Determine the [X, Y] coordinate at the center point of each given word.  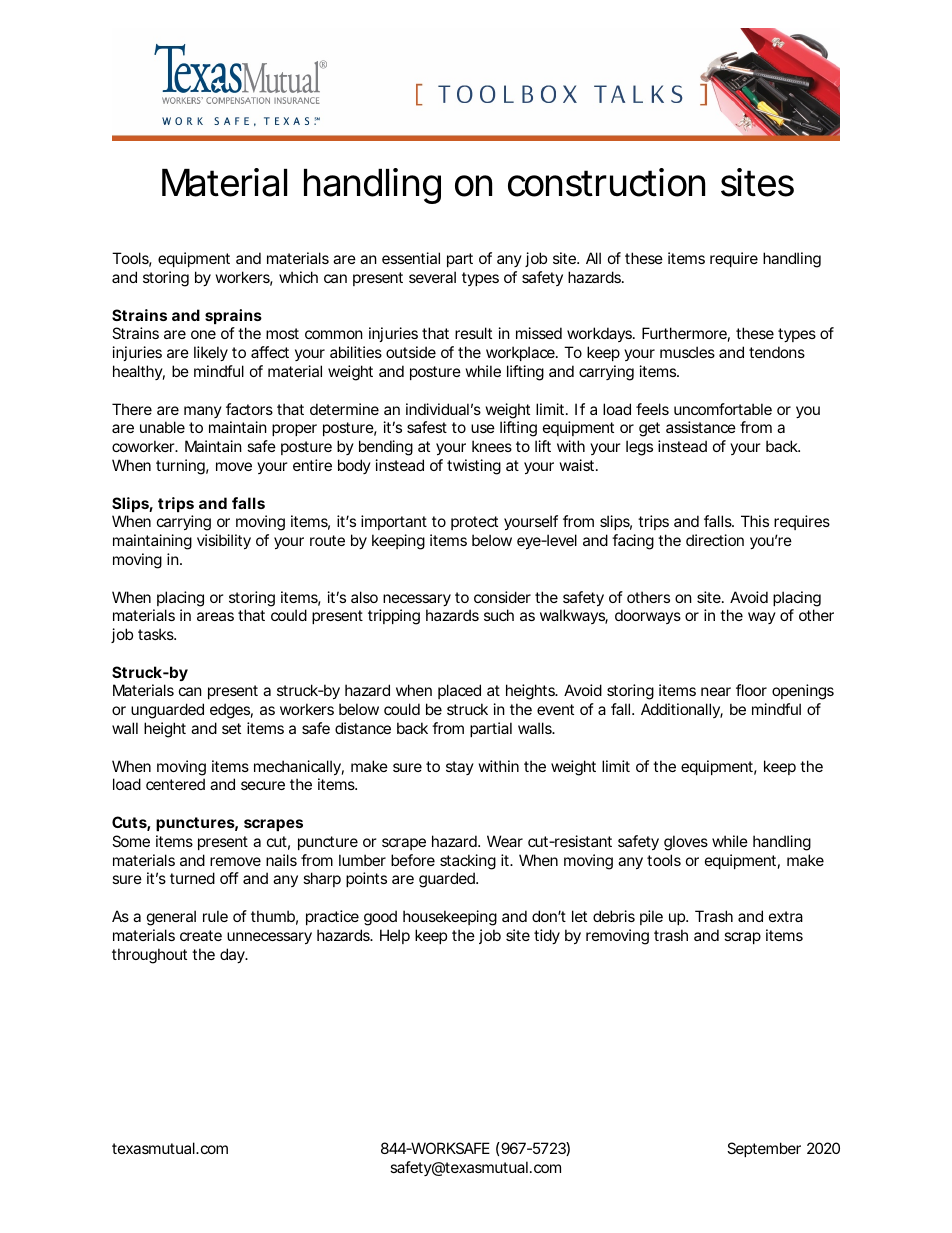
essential [411, 258]
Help [395, 936]
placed [459, 691]
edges [231, 711]
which [298, 277]
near [716, 691]
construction [606, 182]
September [764, 1149]
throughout [149, 956]
